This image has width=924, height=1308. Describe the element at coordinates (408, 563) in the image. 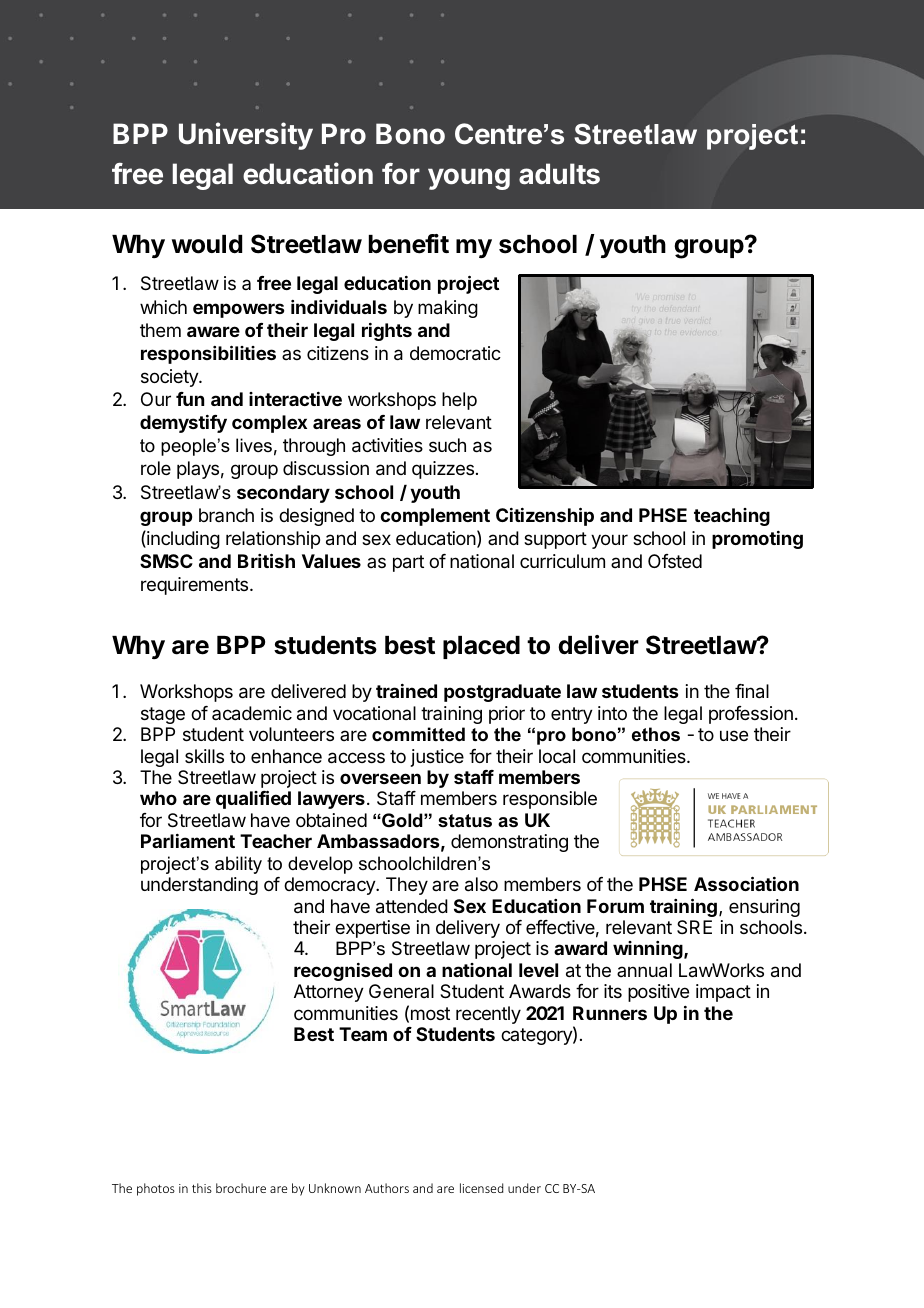

I see `part` at that location.
